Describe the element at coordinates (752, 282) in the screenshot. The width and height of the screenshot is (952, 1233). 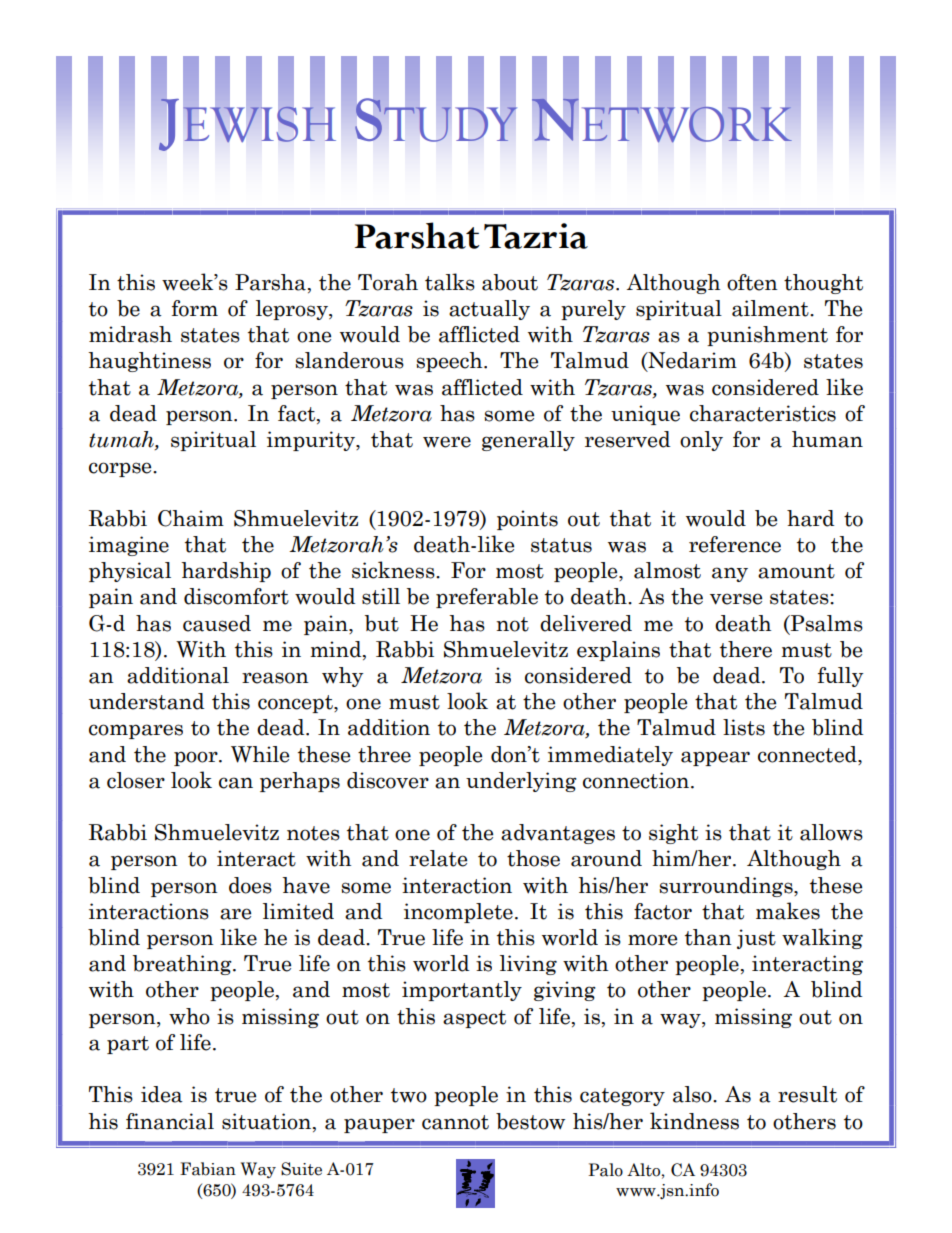
I see `often` at that location.
